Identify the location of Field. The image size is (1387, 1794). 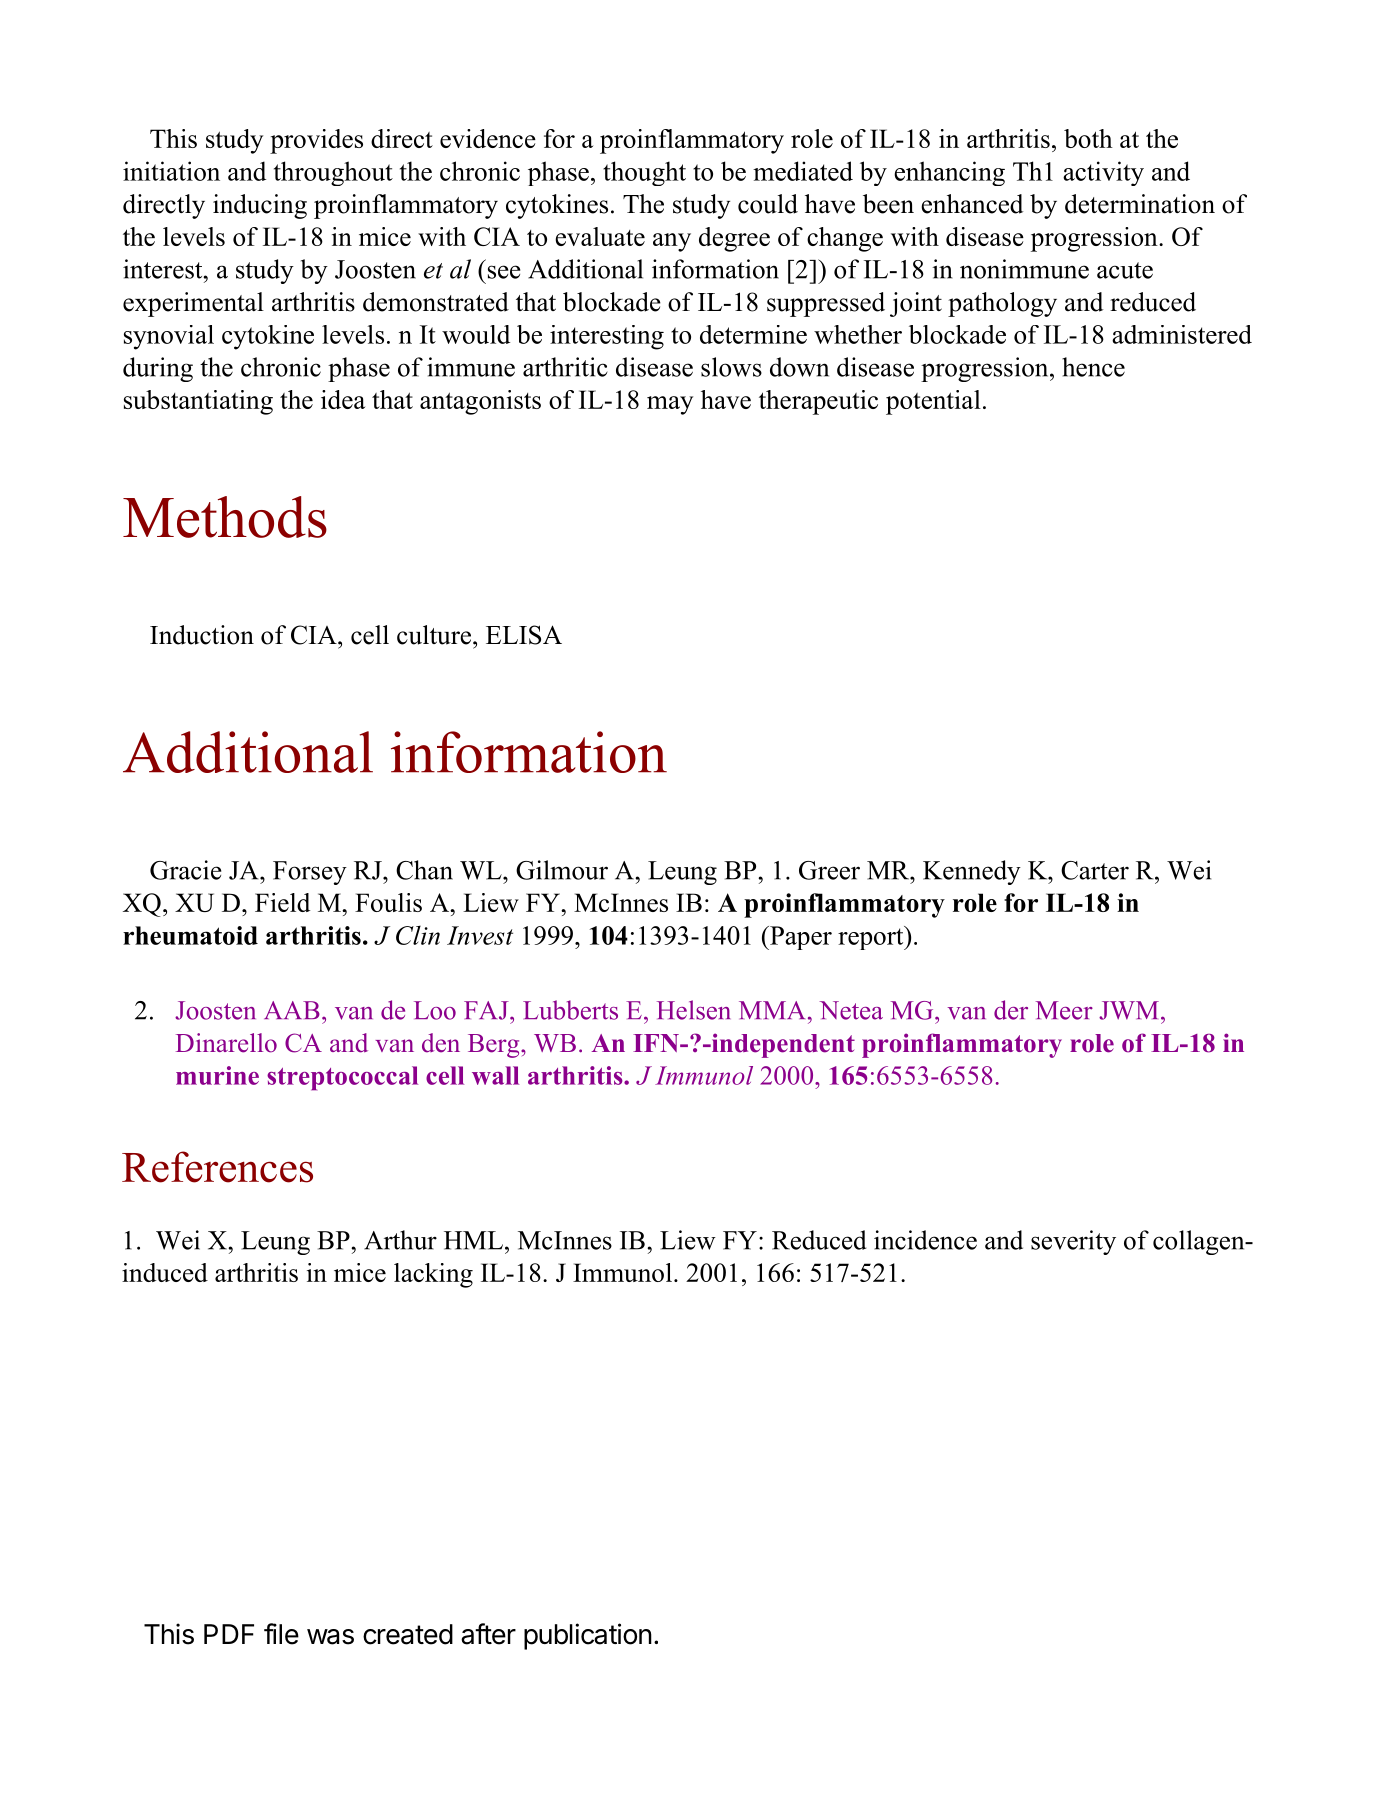
(282, 902).
